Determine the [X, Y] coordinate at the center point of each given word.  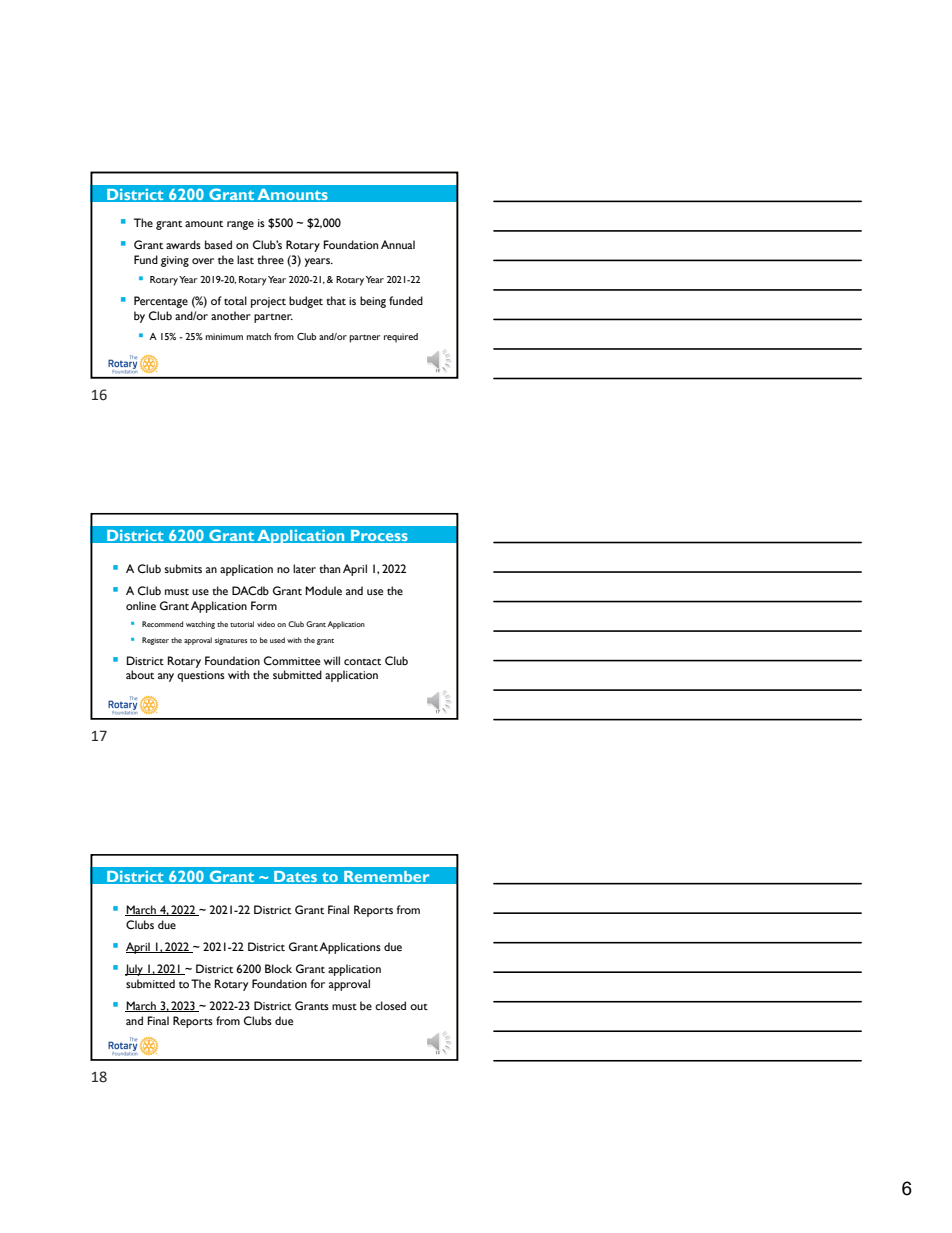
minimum [224, 336]
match [258, 336]
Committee [292, 660]
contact [362, 662]
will [332, 660]
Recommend [162, 624]
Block [278, 968]
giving [175, 261]
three [270, 259]
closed [390, 1005]
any [166, 677]
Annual [398, 244]
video [266, 624]
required [401, 338]
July [135, 970]
